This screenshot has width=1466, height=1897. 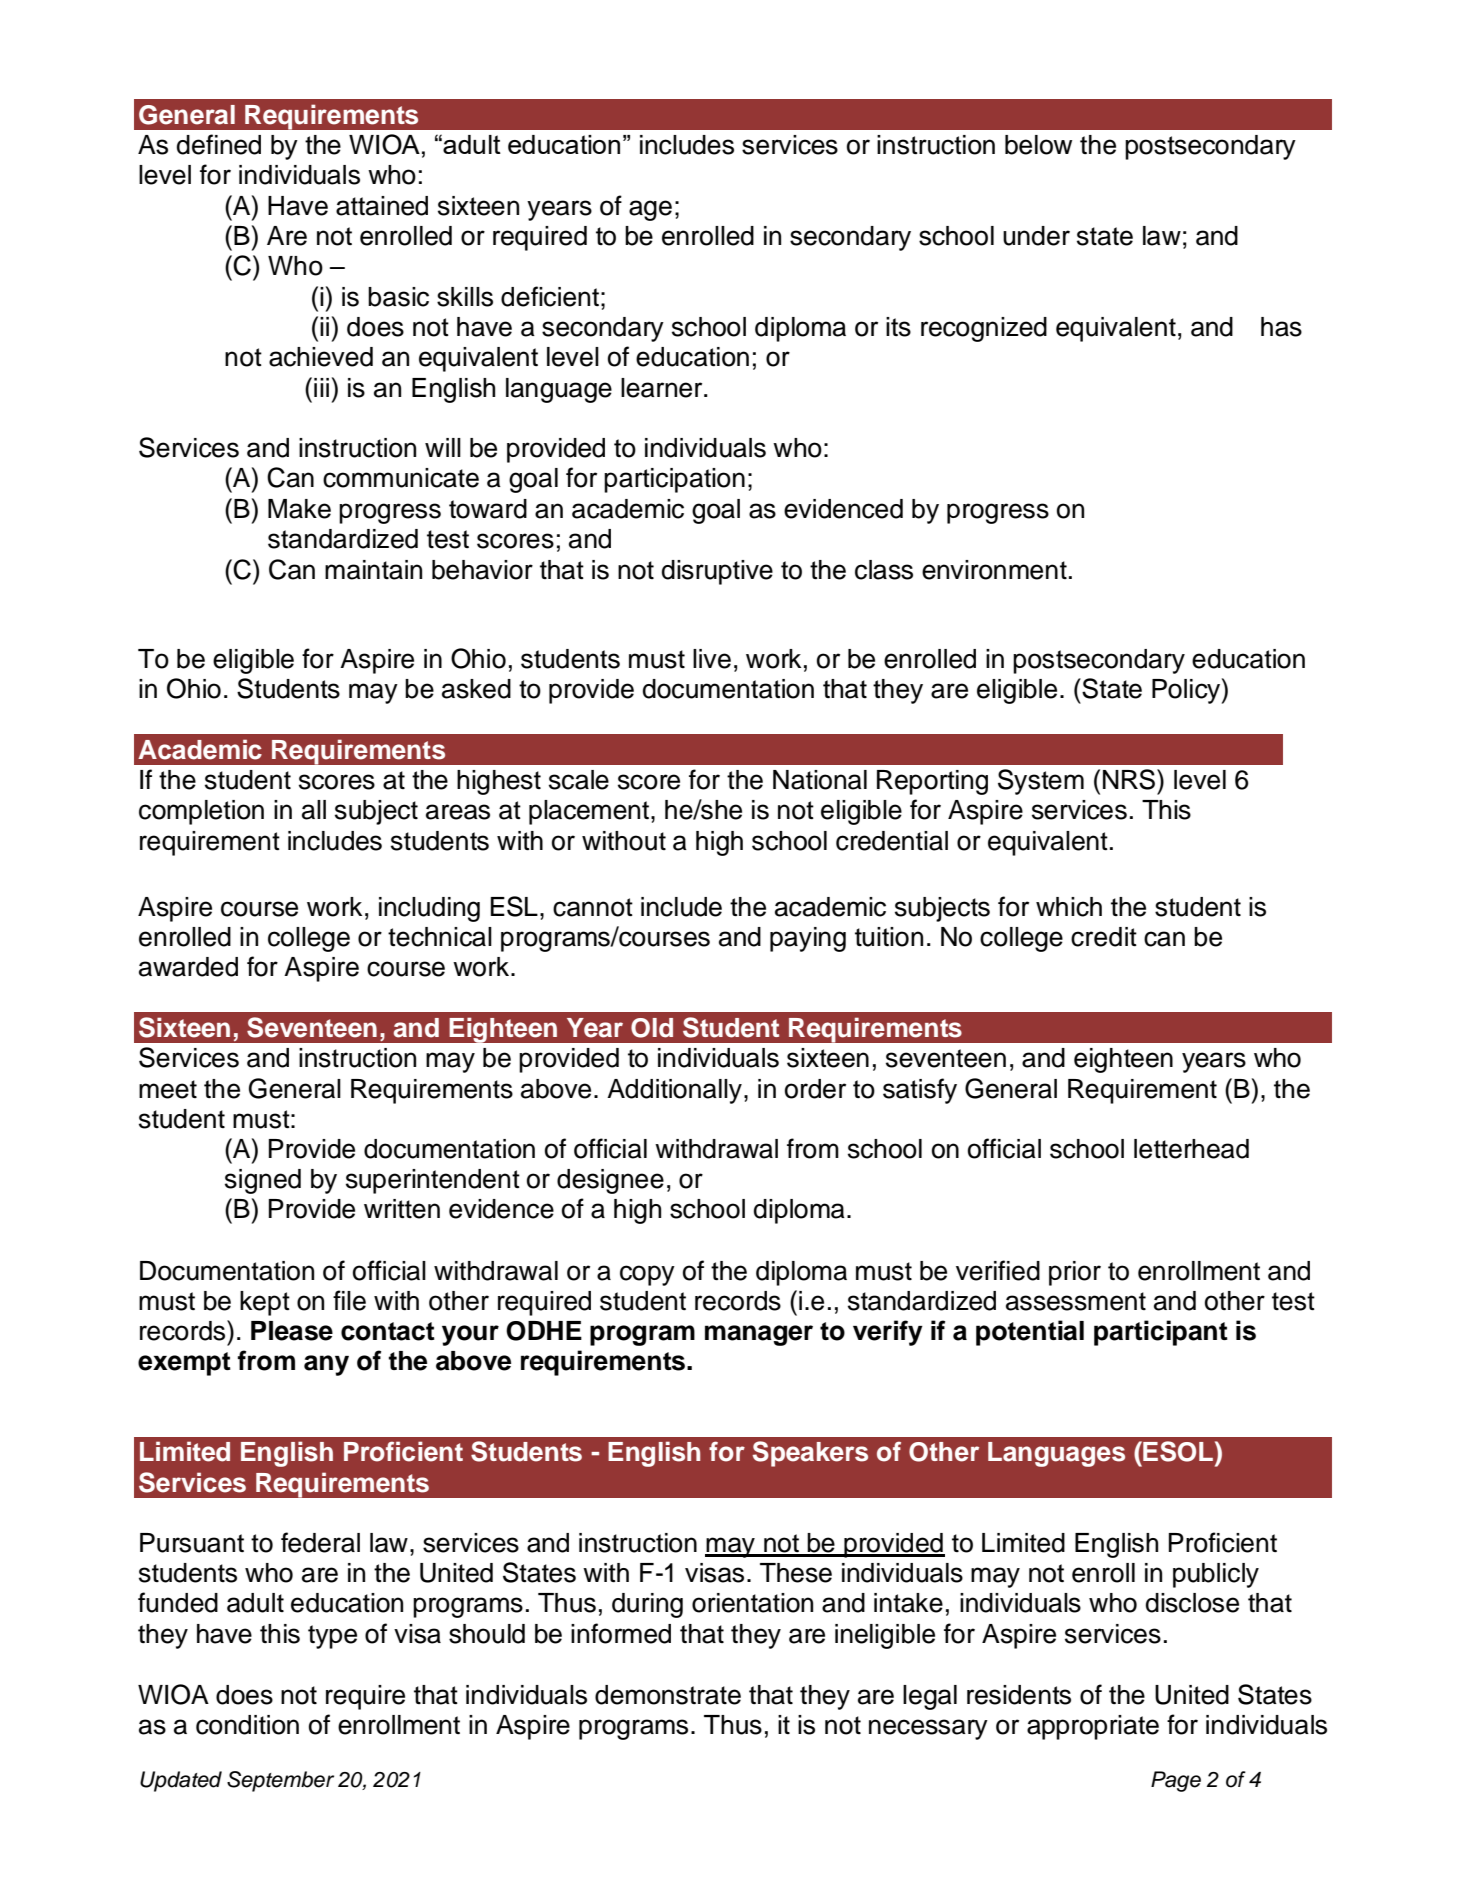 What do you see at coordinates (1093, 1727) in the screenshot?
I see `appropriate` at bounding box center [1093, 1727].
